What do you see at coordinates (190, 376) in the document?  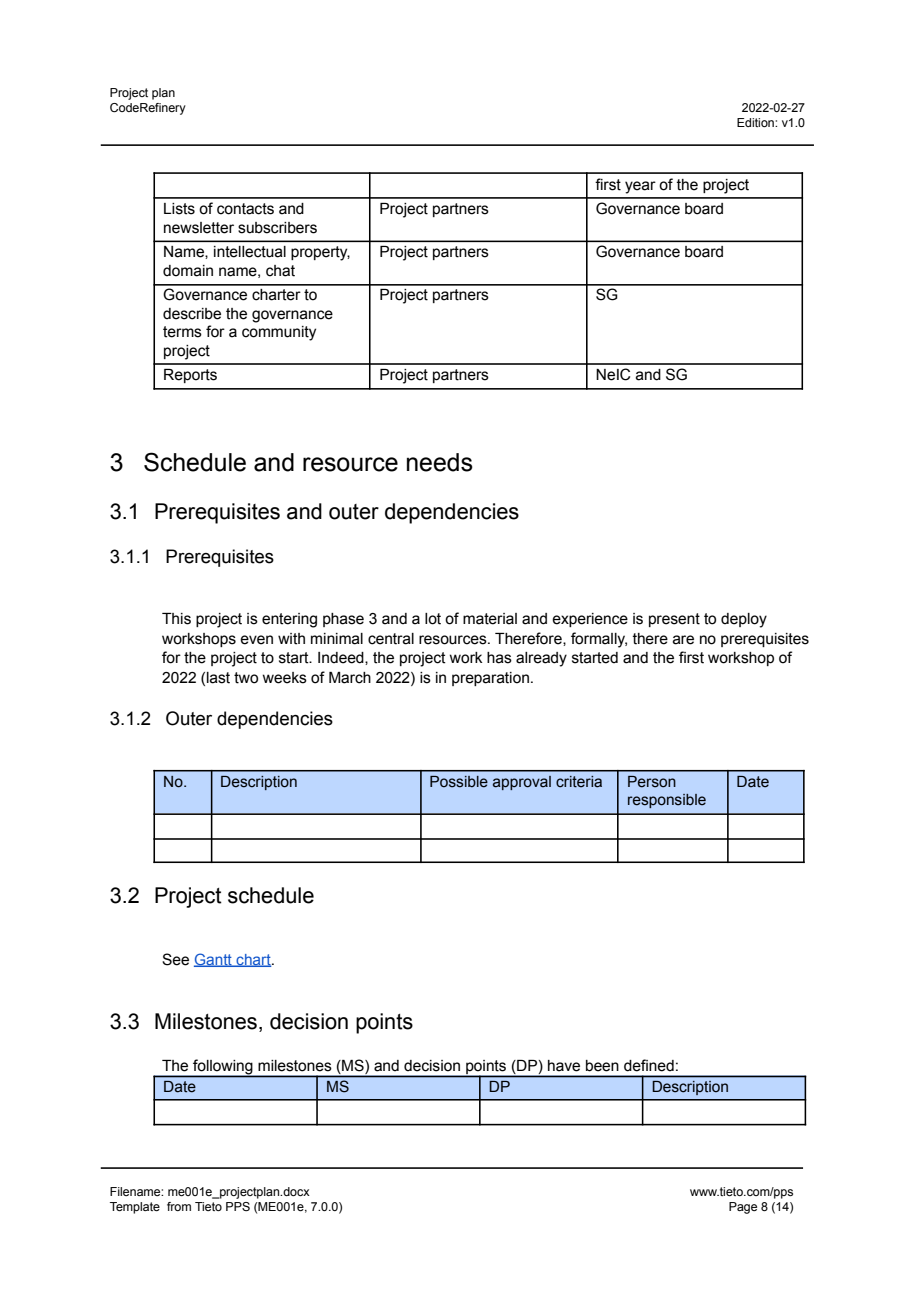 I see `Reports` at bounding box center [190, 376].
